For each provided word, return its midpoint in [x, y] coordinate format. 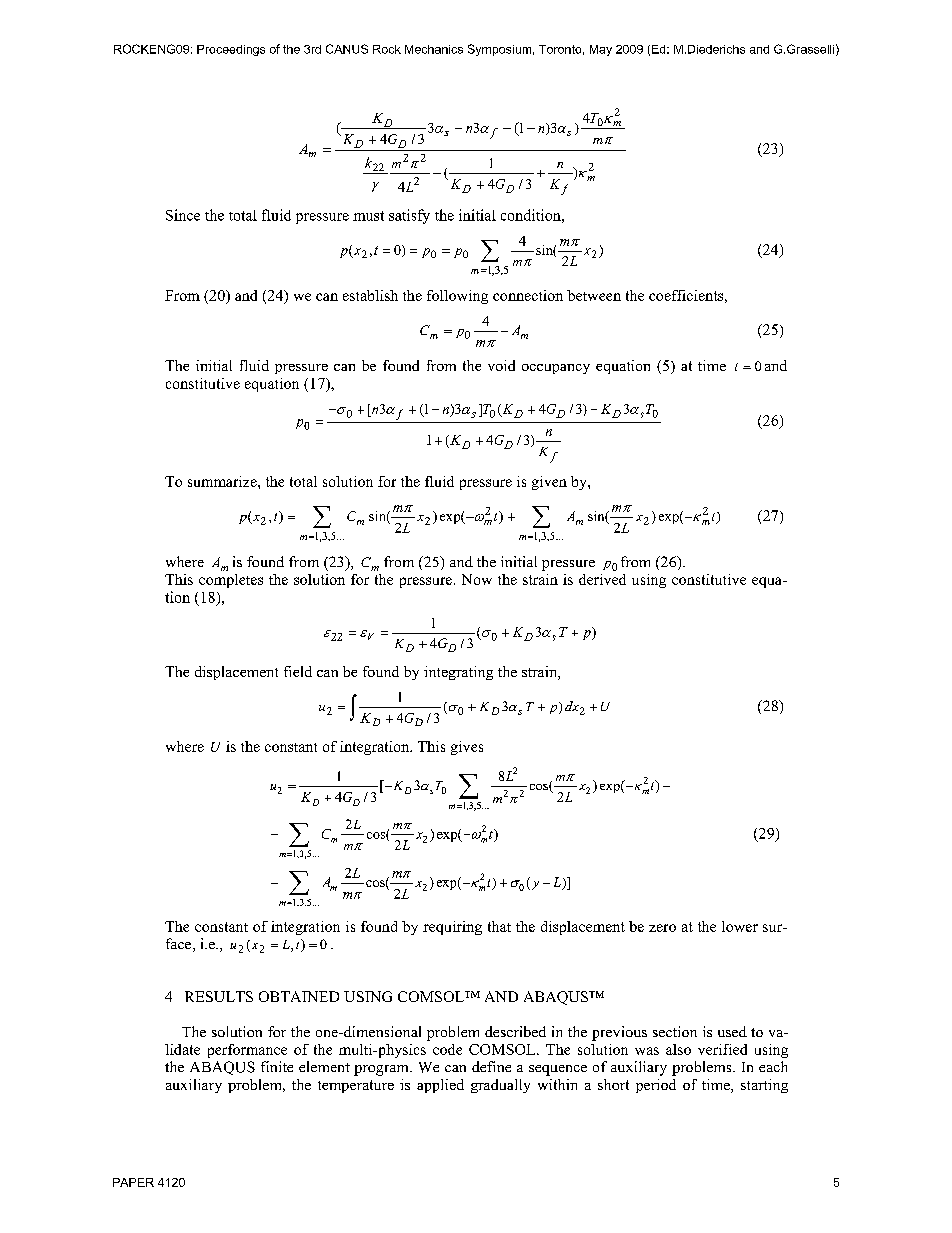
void [501, 365]
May [601, 50]
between [594, 295]
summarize [223, 481]
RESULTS [219, 996]
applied [440, 1086]
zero [662, 928]
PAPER [133, 1182]
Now [477, 579]
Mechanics [434, 49]
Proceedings [231, 50]
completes [231, 581]
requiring [452, 928]
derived [602, 579]
